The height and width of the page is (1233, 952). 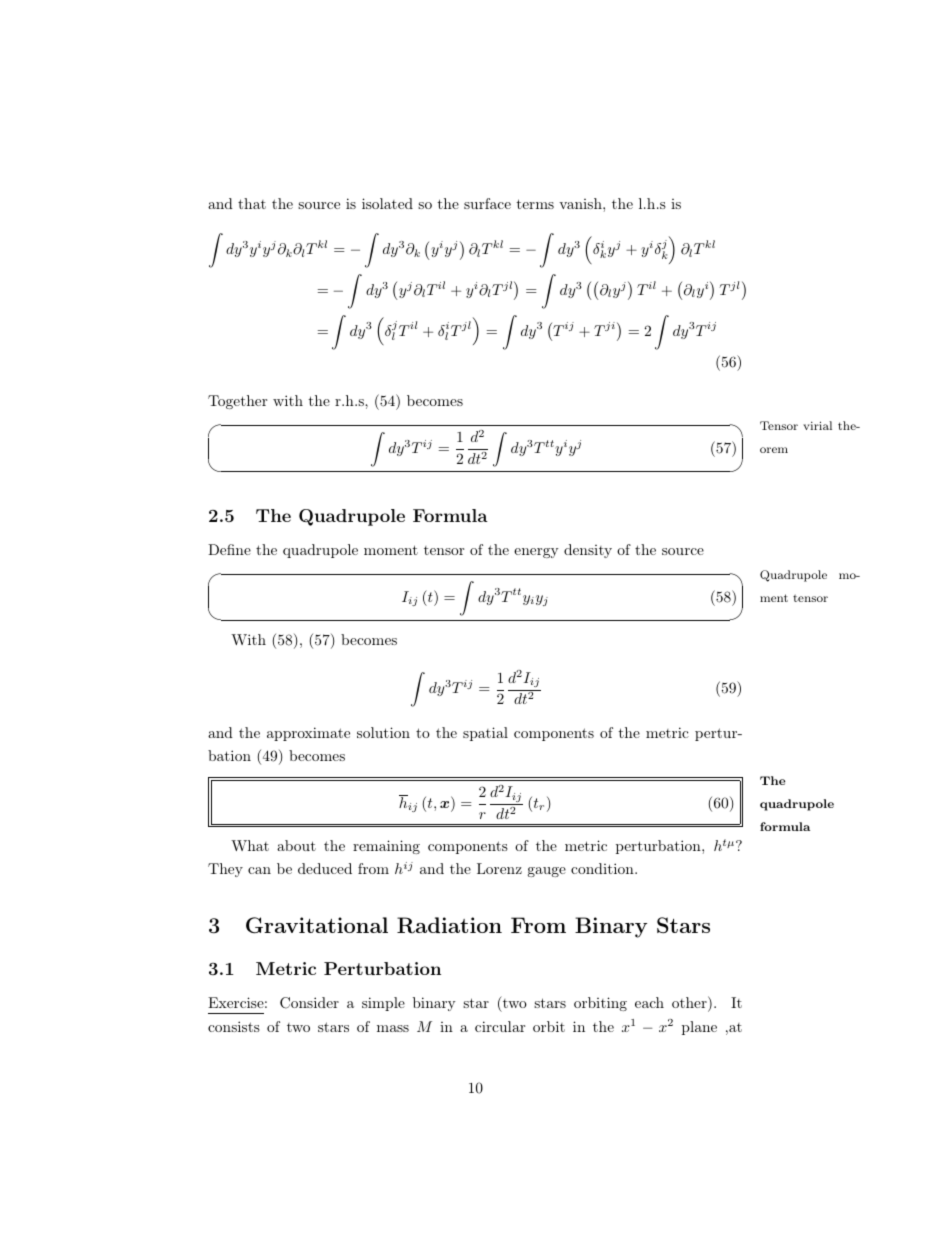 What do you see at coordinates (487, 203) in the page?
I see `surface` at bounding box center [487, 203].
